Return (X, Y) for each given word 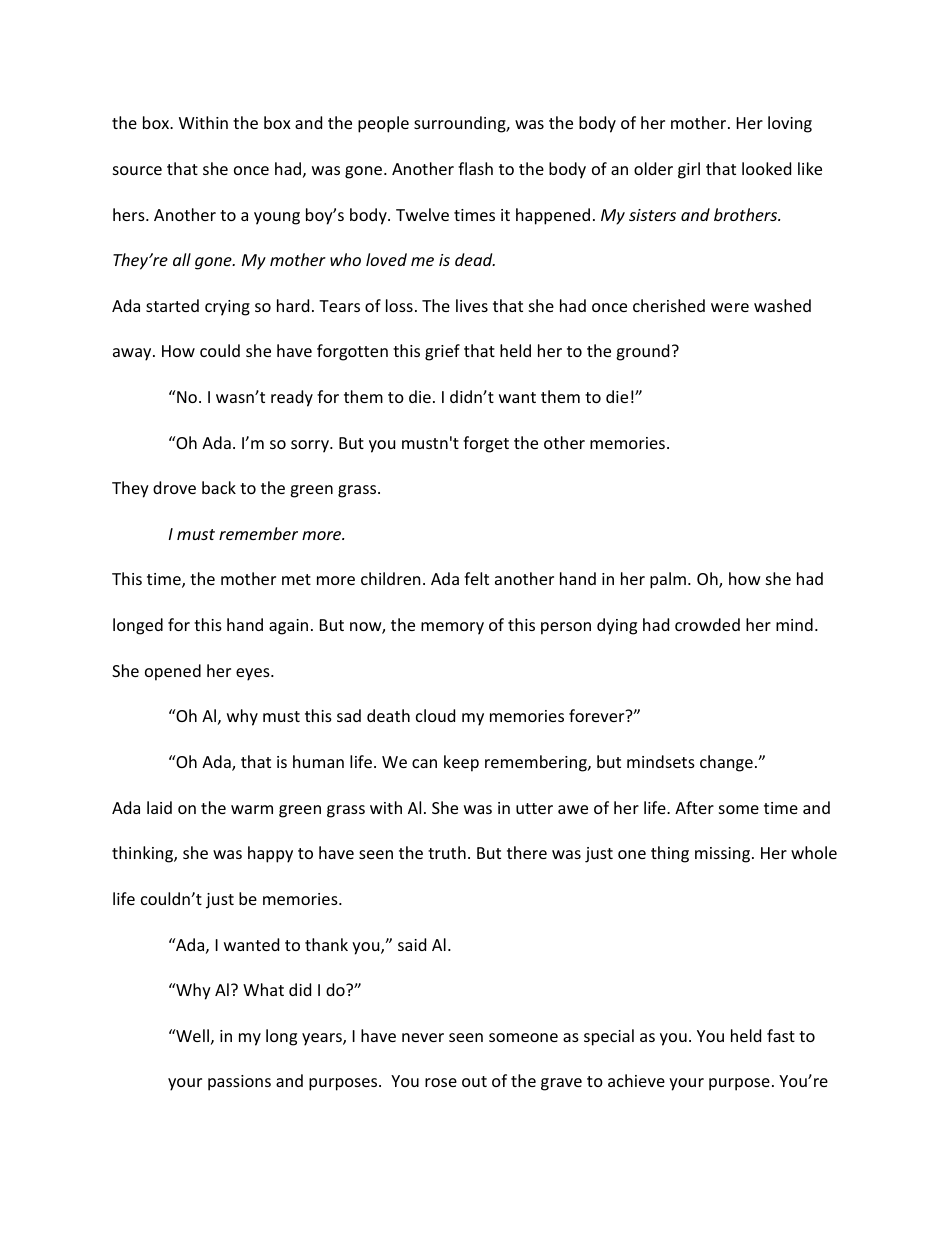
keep (461, 763)
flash (475, 168)
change (726, 763)
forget (486, 444)
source (137, 170)
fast (781, 1035)
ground (642, 352)
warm (252, 809)
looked (766, 168)
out (474, 1081)
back (219, 487)
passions (239, 1083)
